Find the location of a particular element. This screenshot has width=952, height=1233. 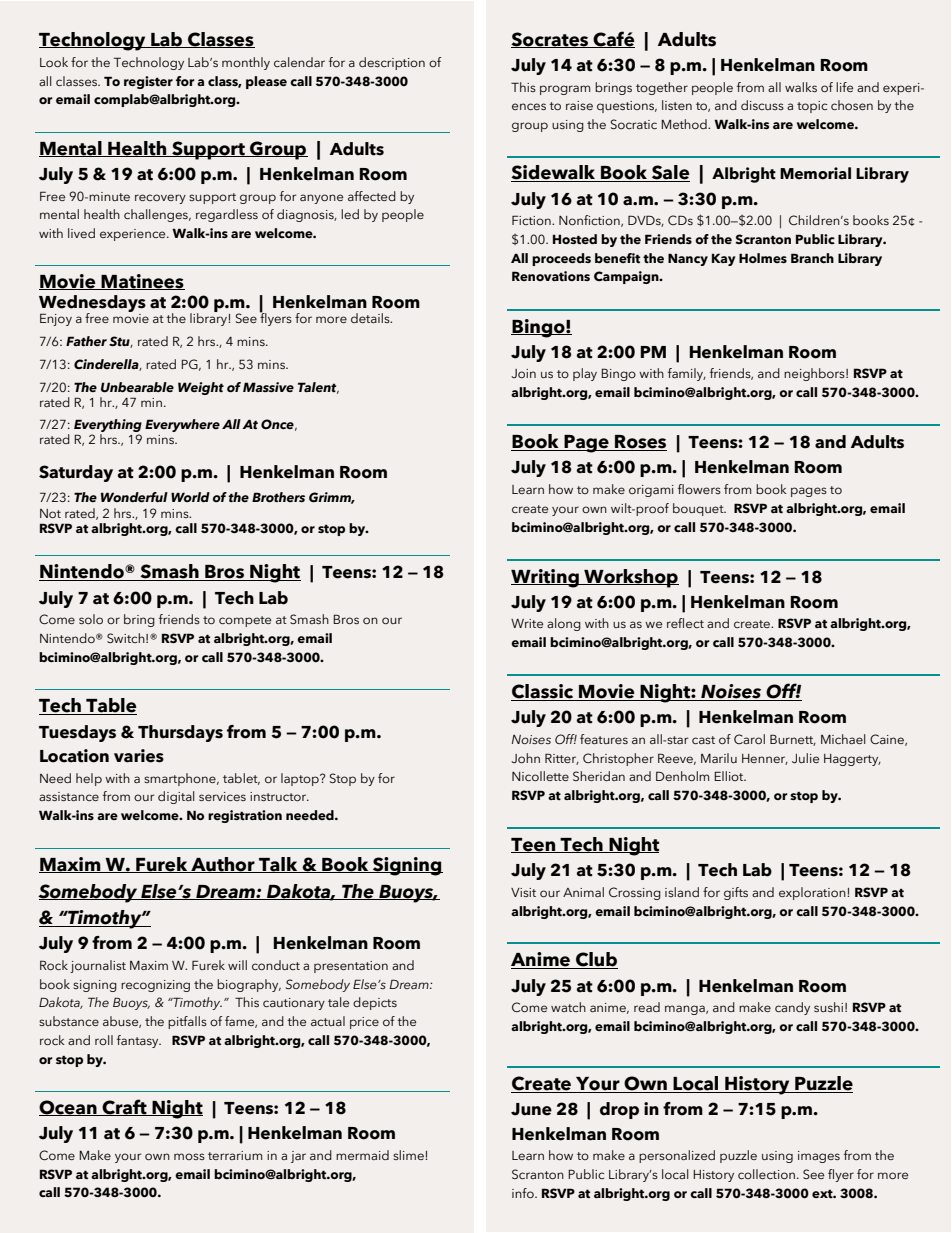

slime is located at coordinates (409, 1155).
